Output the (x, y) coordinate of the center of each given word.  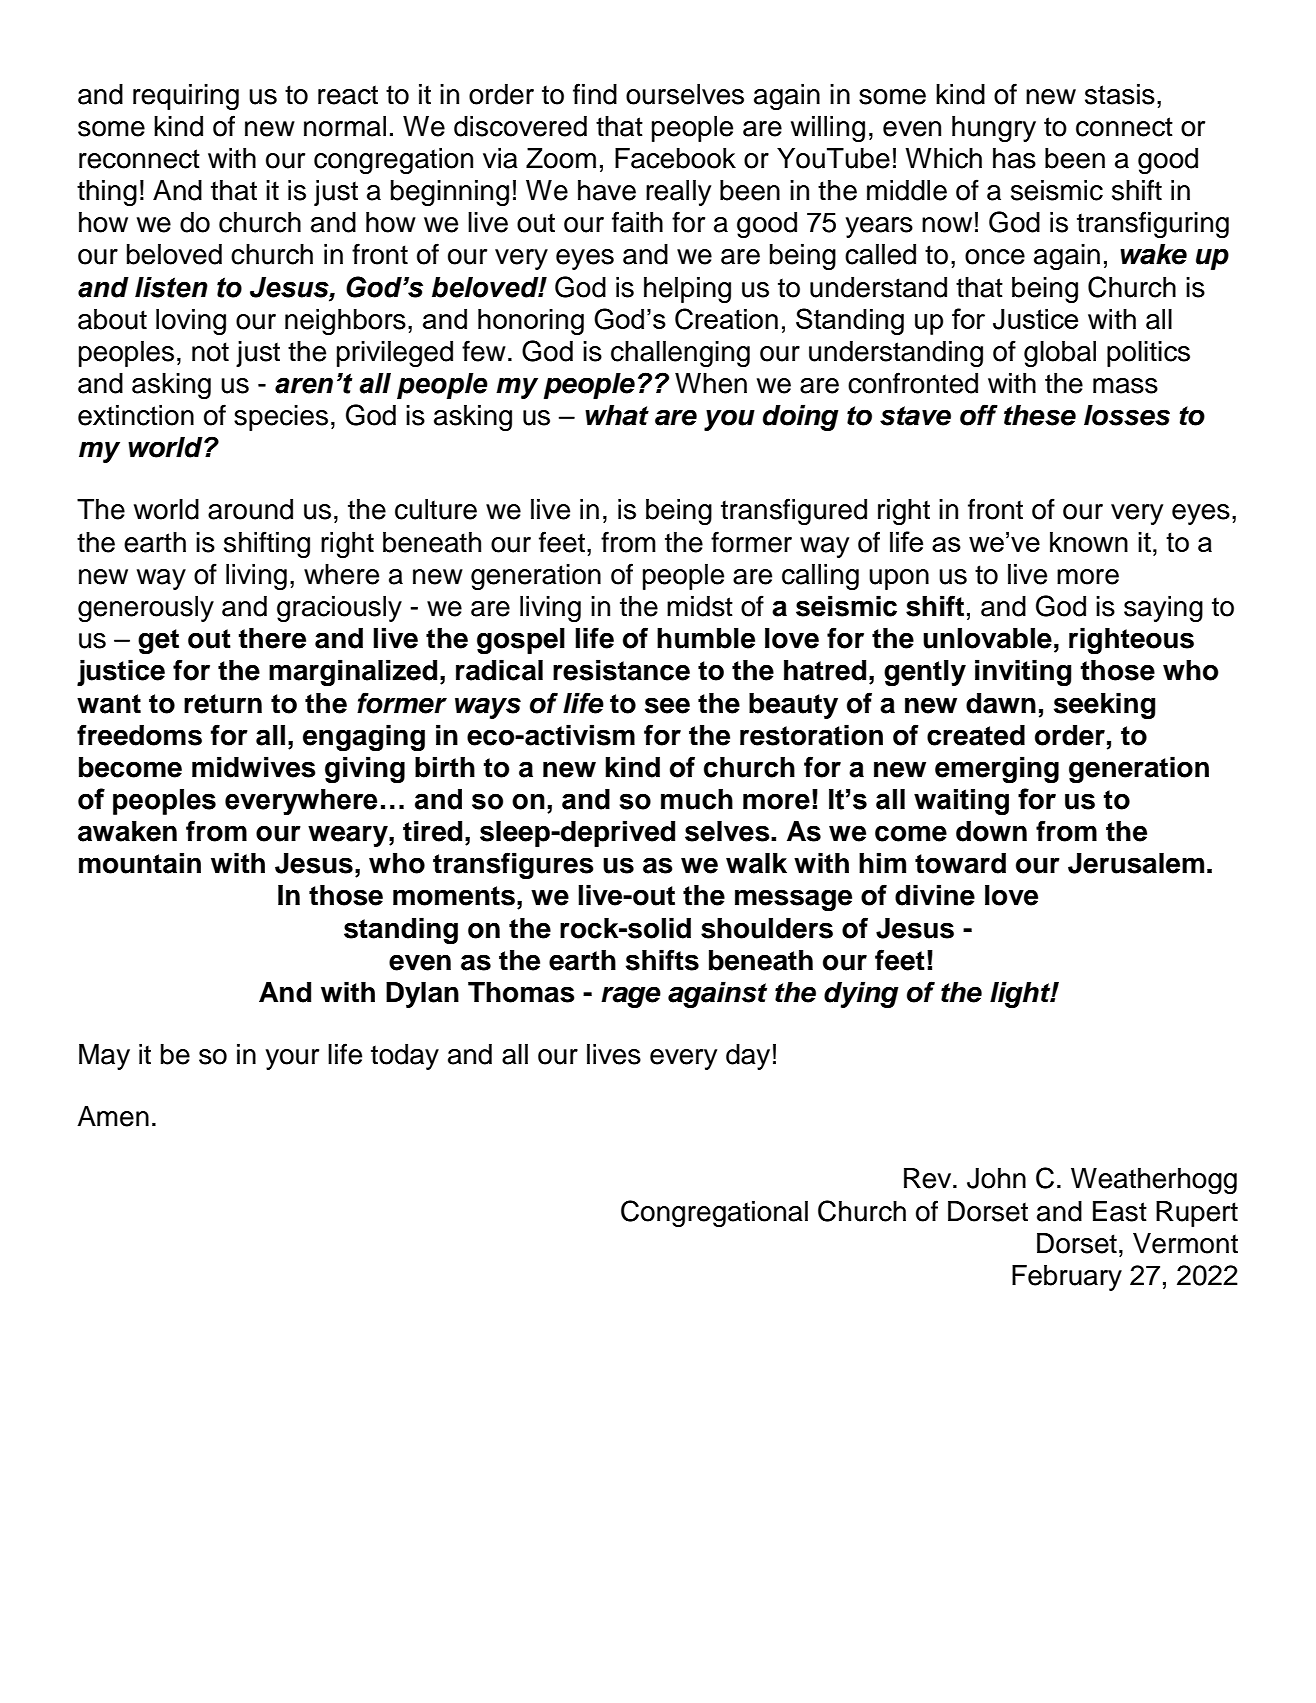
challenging (680, 354)
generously (146, 609)
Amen (113, 1116)
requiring (186, 97)
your (292, 1059)
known (1089, 542)
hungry (994, 129)
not (210, 352)
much (697, 799)
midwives (254, 767)
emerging (997, 769)
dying (861, 994)
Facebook (675, 158)
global (1060, 354)
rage (631, 997)
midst (700, 606)
